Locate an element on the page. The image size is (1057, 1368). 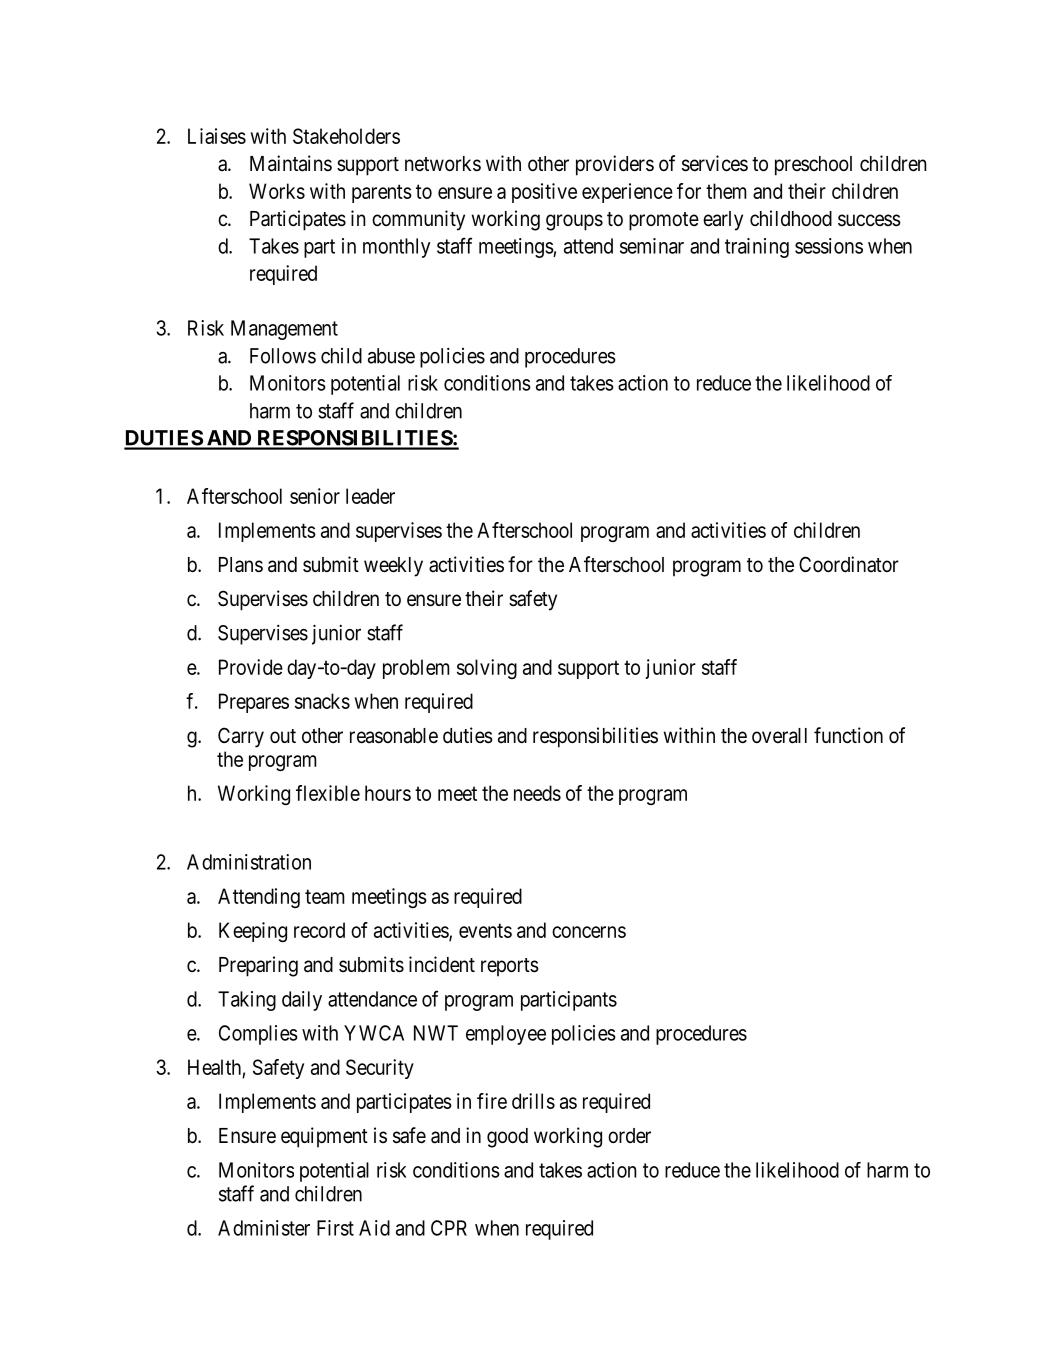
First is located at coordinates (335, 1228).
